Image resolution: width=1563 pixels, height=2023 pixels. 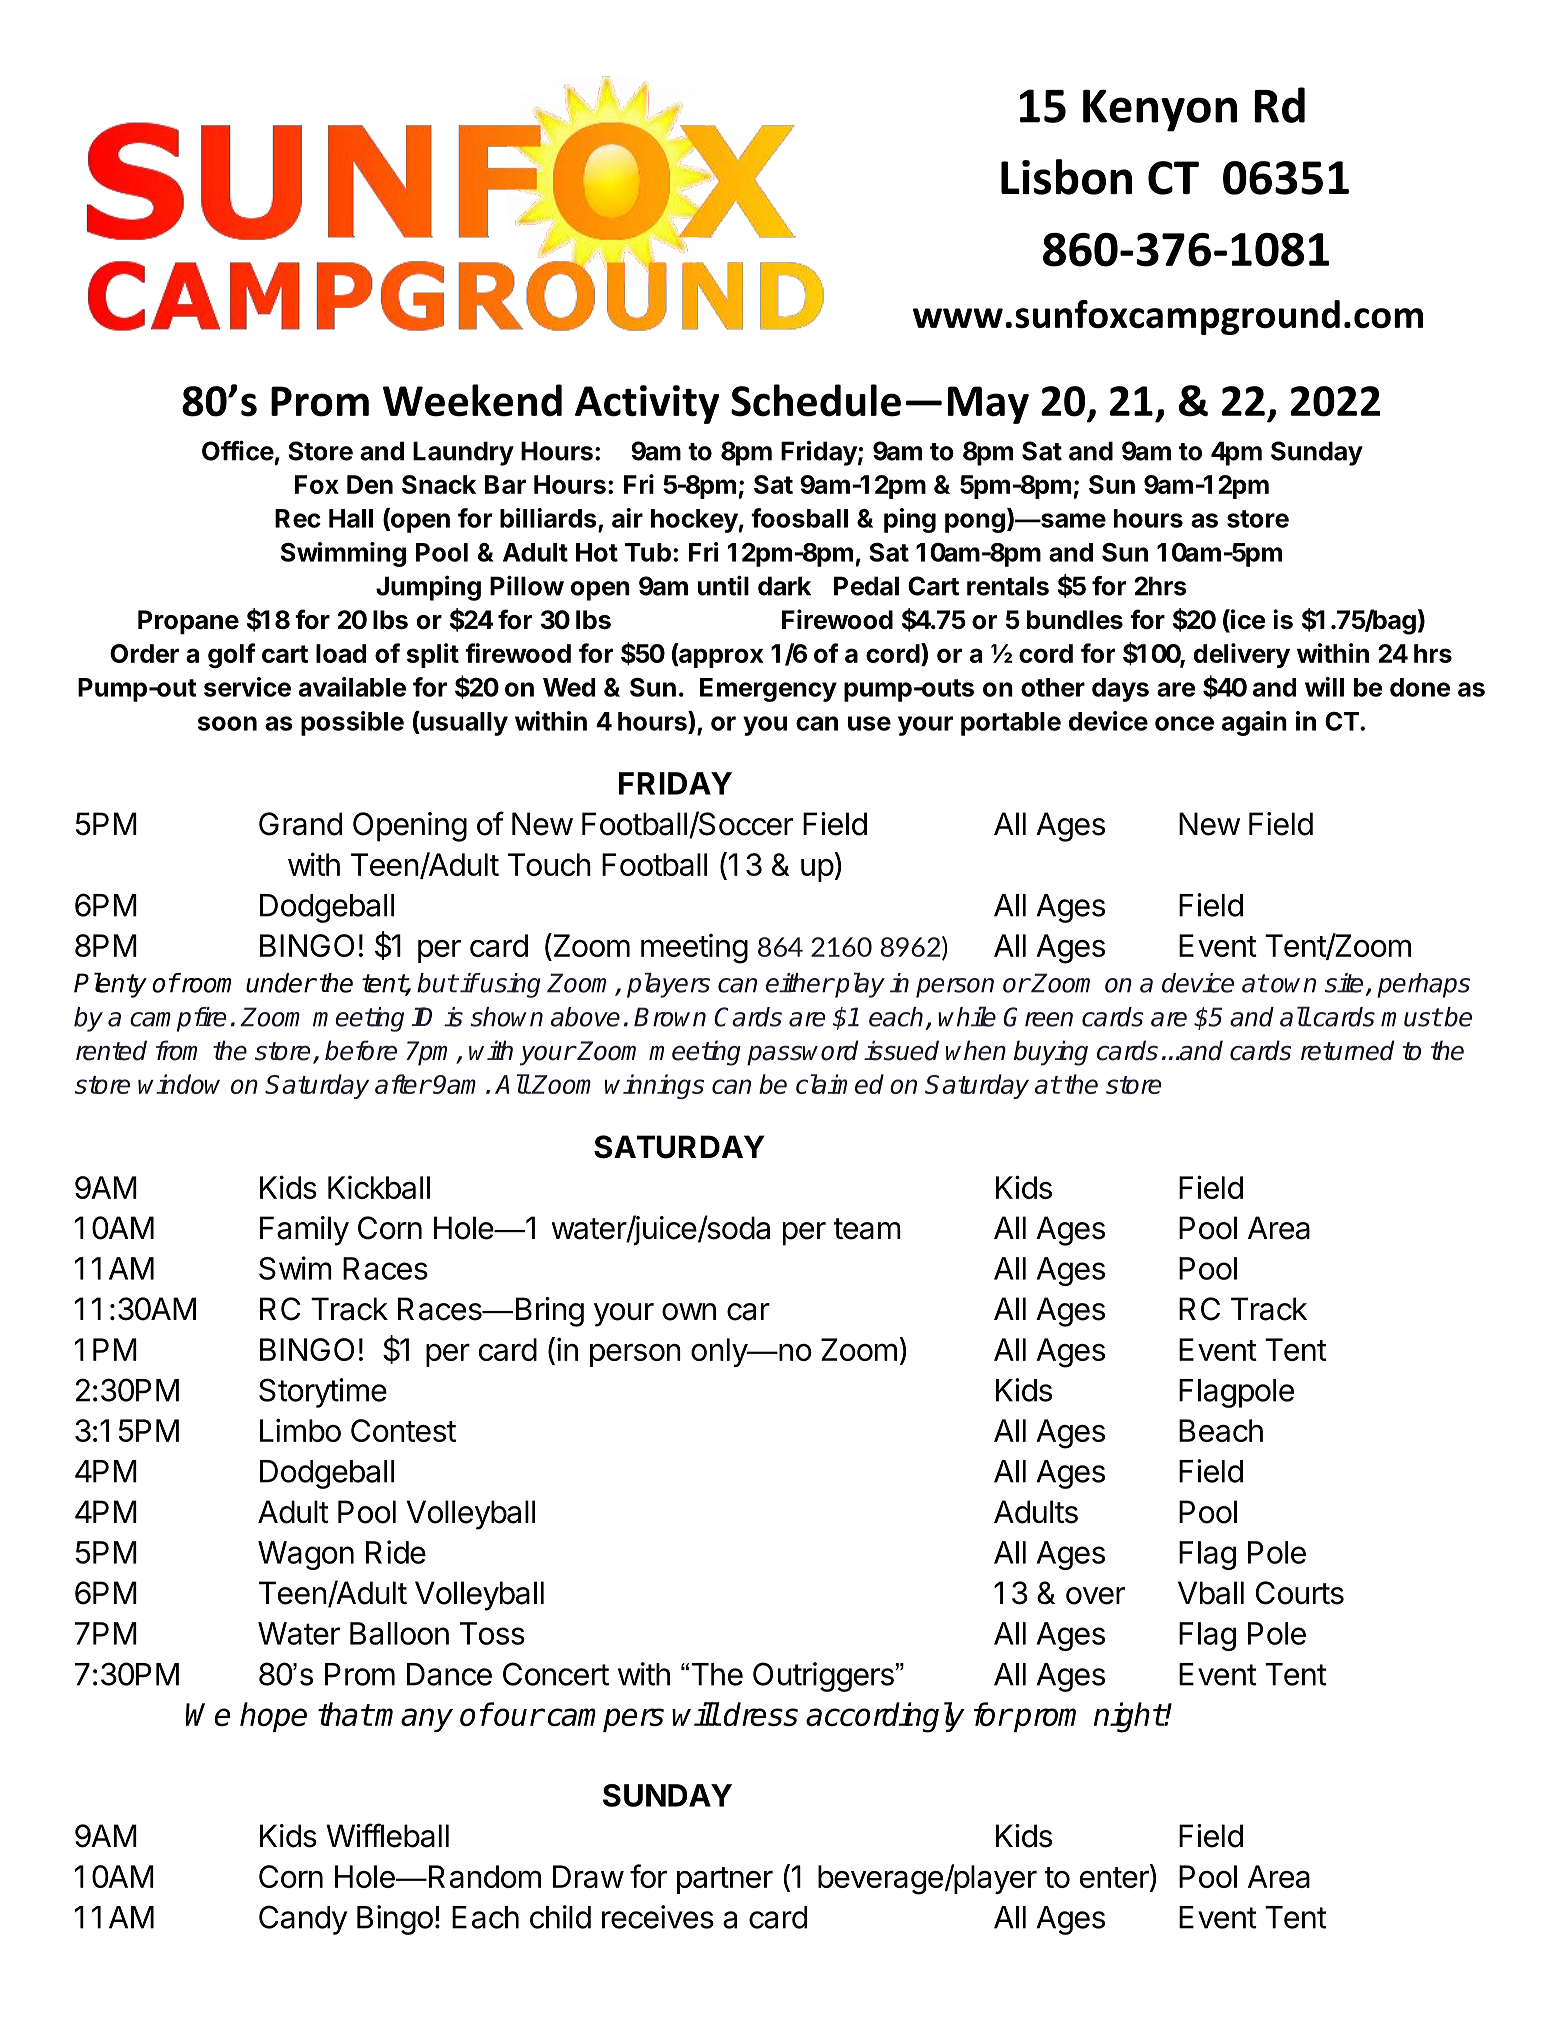 What do you see at coordinates (1066, 177) in the document?
I see `Lisbon` at bounding box center [1066, 177].
